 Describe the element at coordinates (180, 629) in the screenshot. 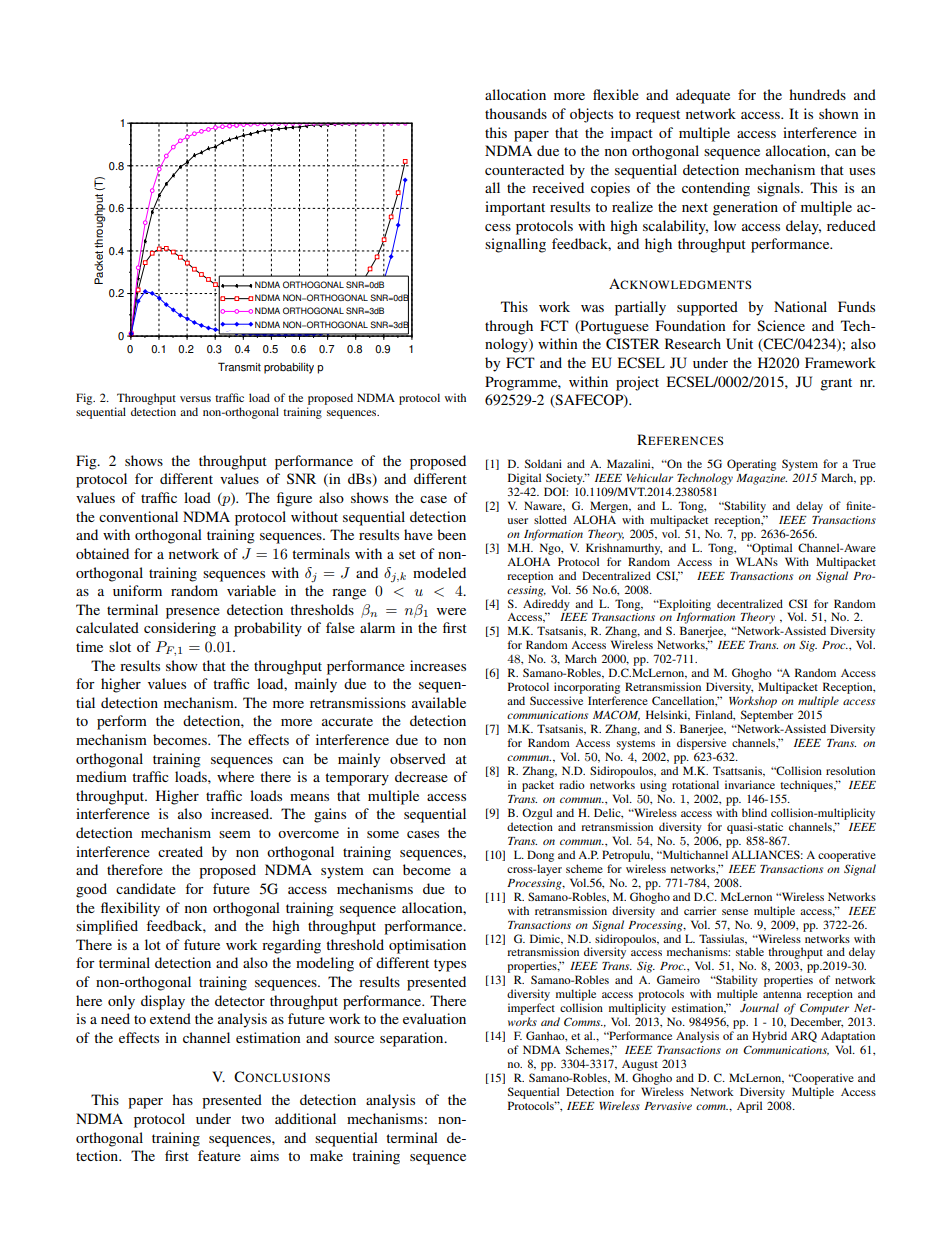

I see `considering` at that location.
